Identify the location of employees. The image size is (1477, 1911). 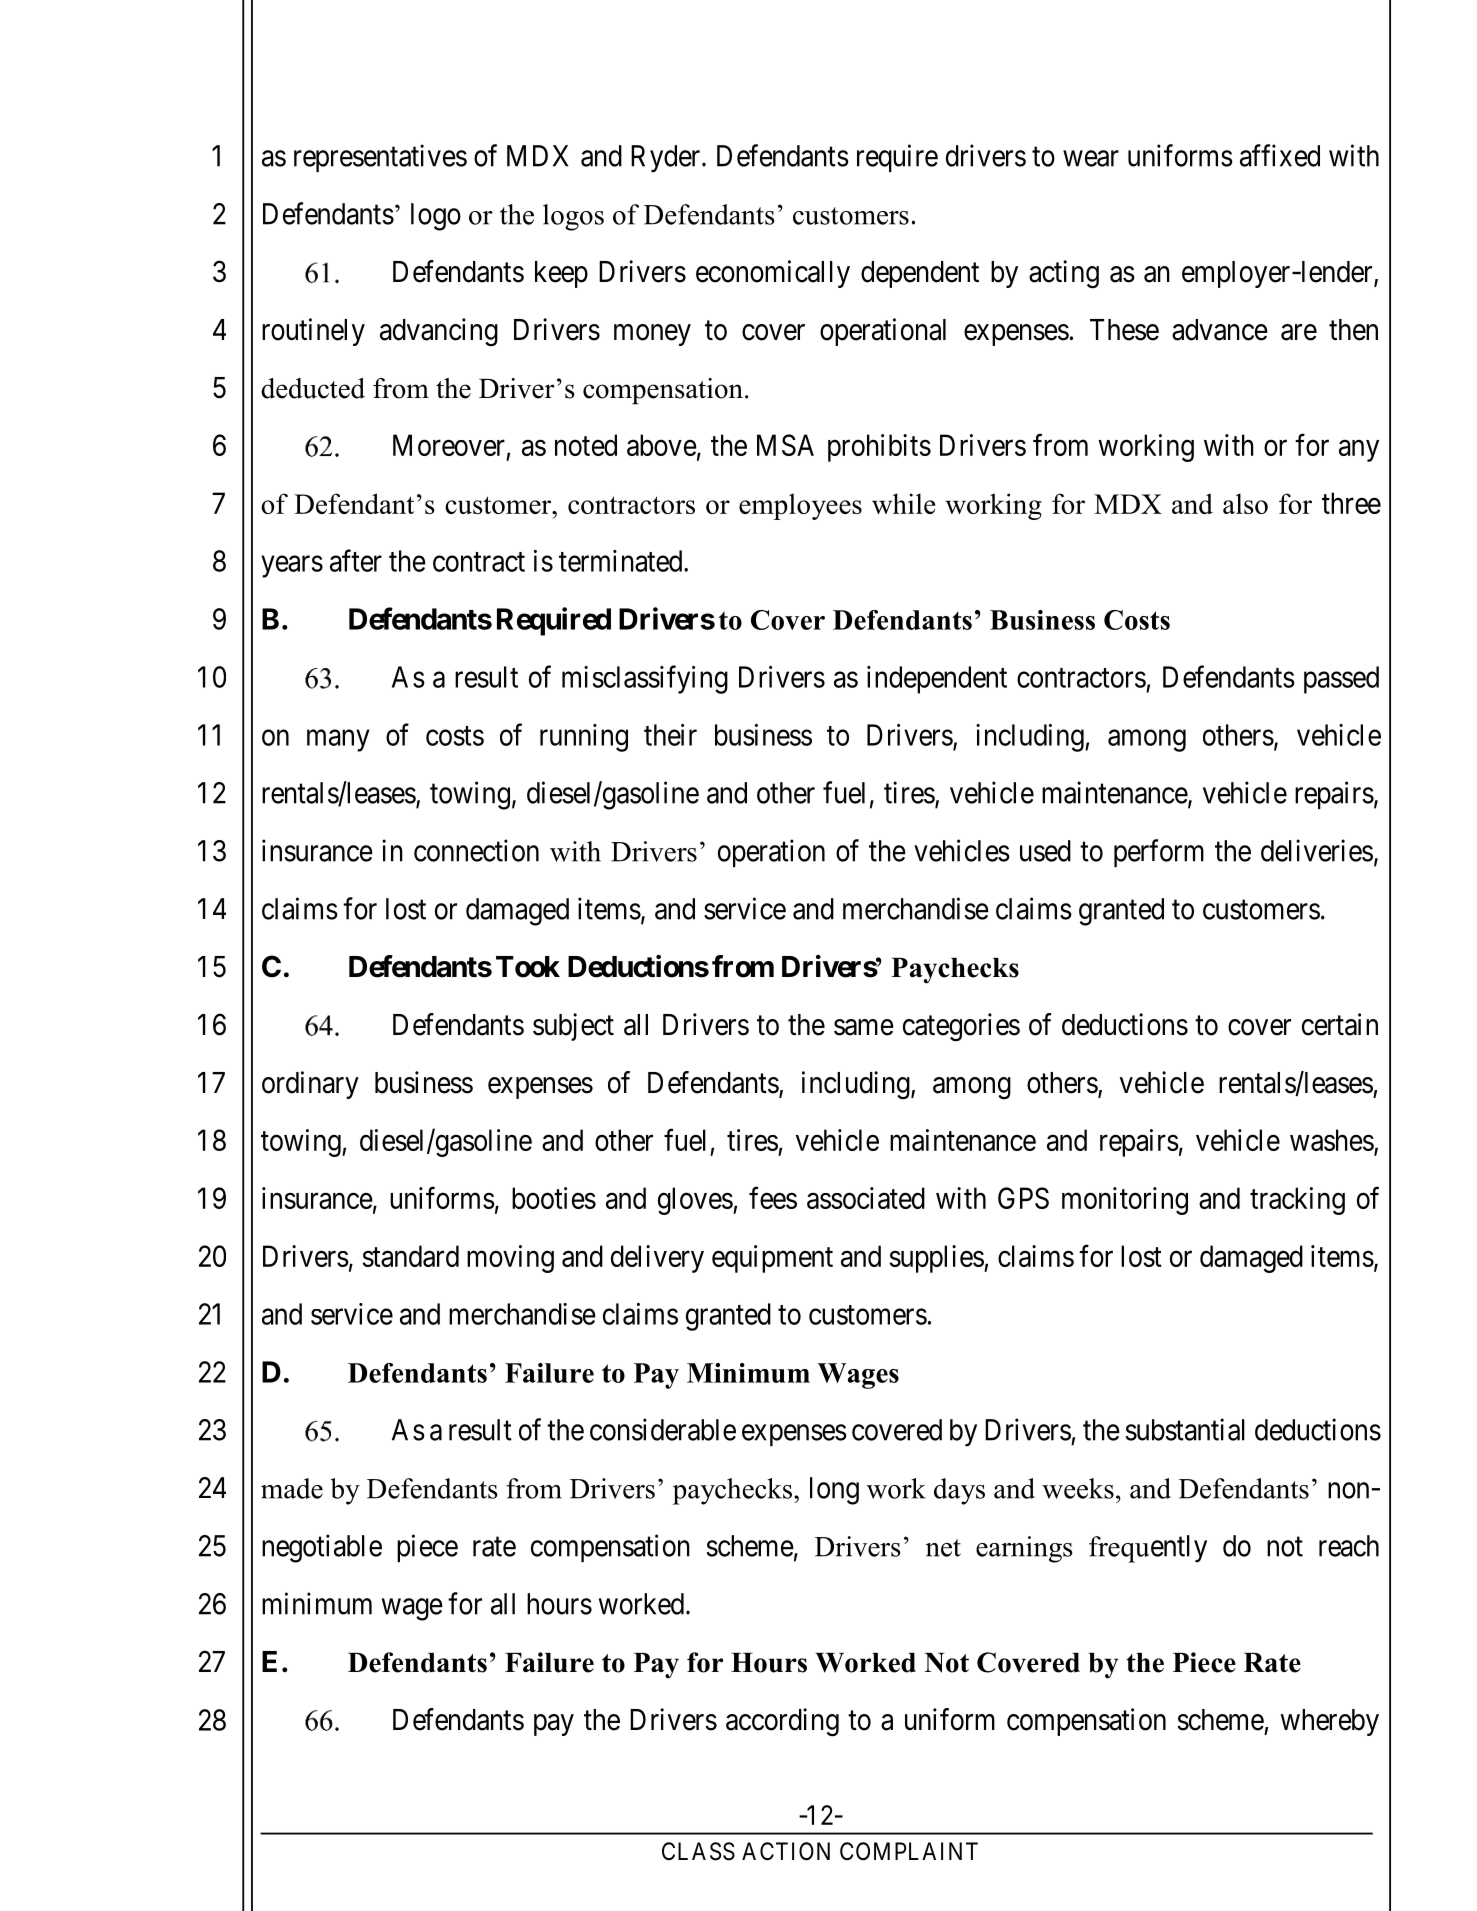
(800, 506).
